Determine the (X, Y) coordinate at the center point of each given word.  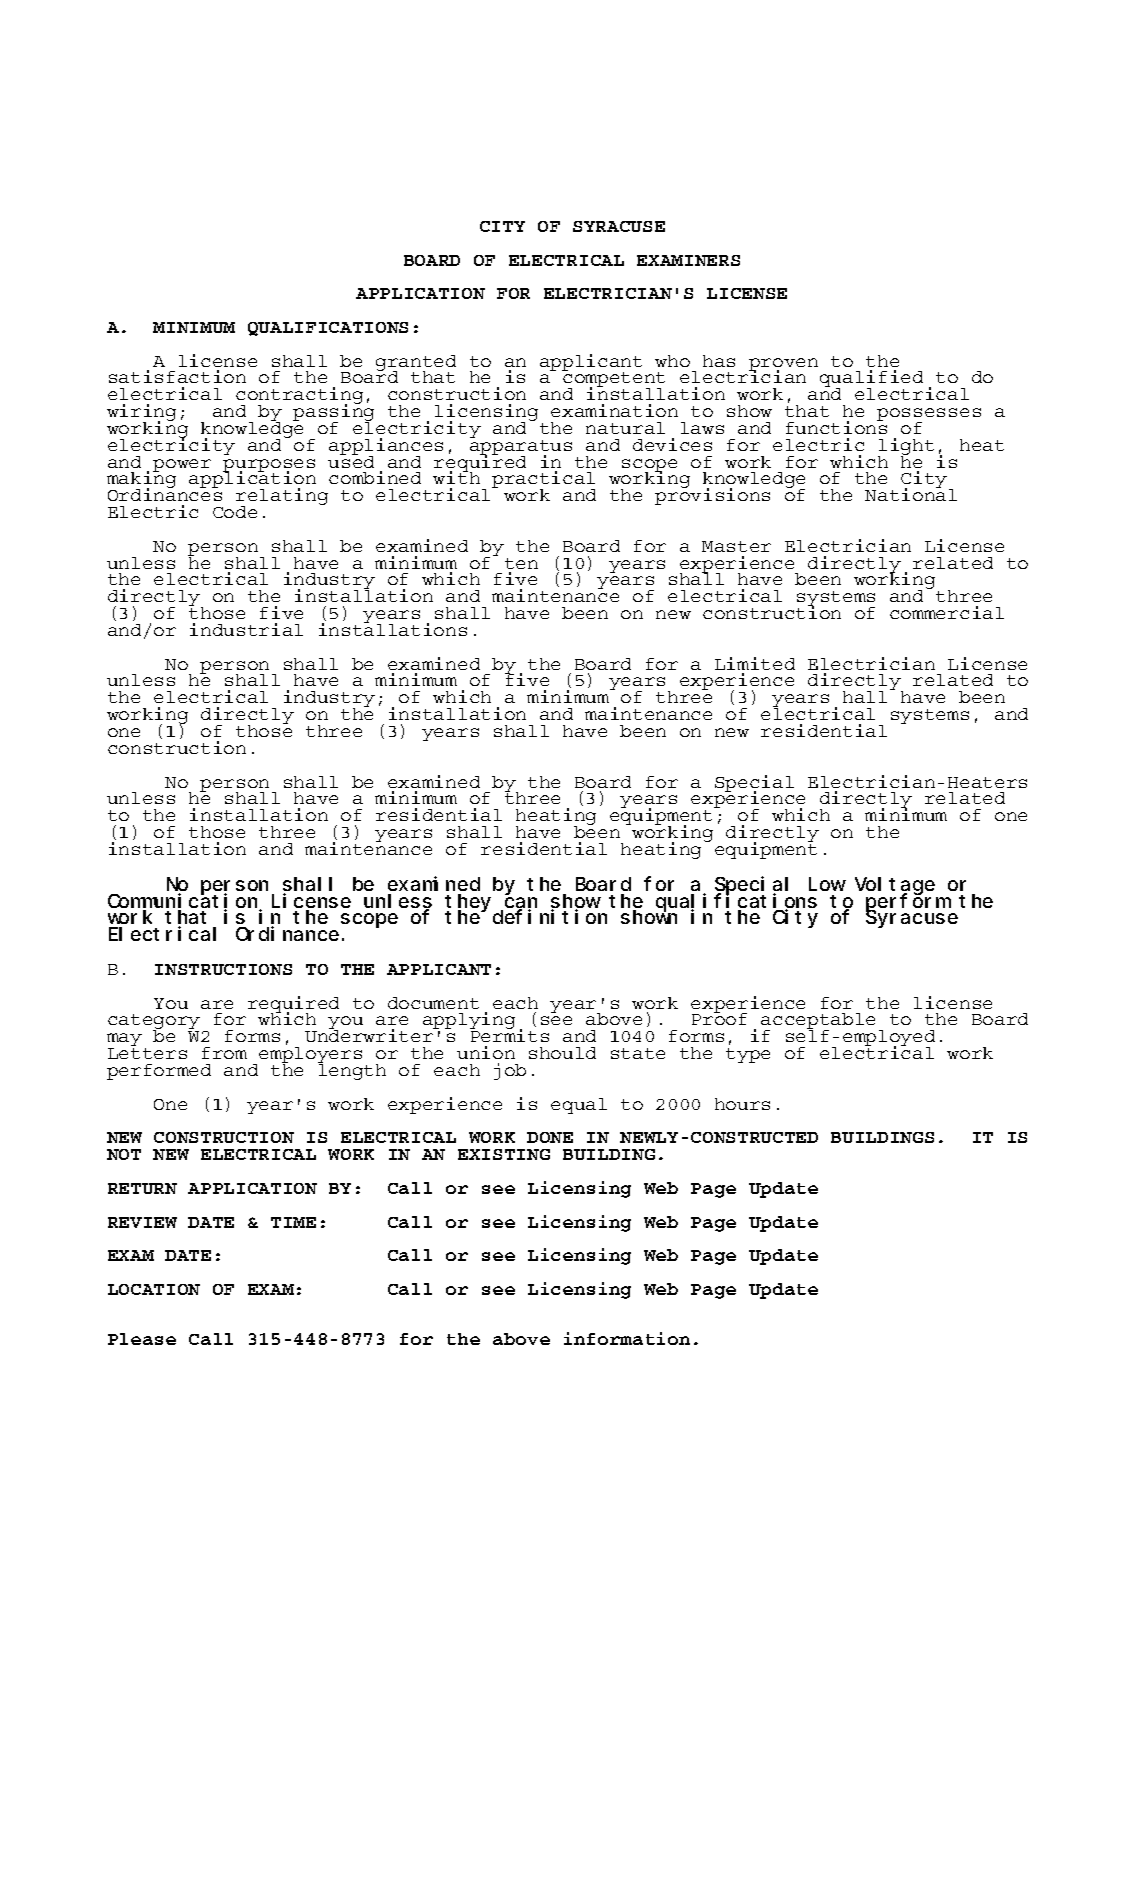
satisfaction (177, 376)
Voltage (895, 887)
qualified (871, 380)
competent (613, 380)
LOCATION (154, 1289)
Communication (184, 902)
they (468, 904)
